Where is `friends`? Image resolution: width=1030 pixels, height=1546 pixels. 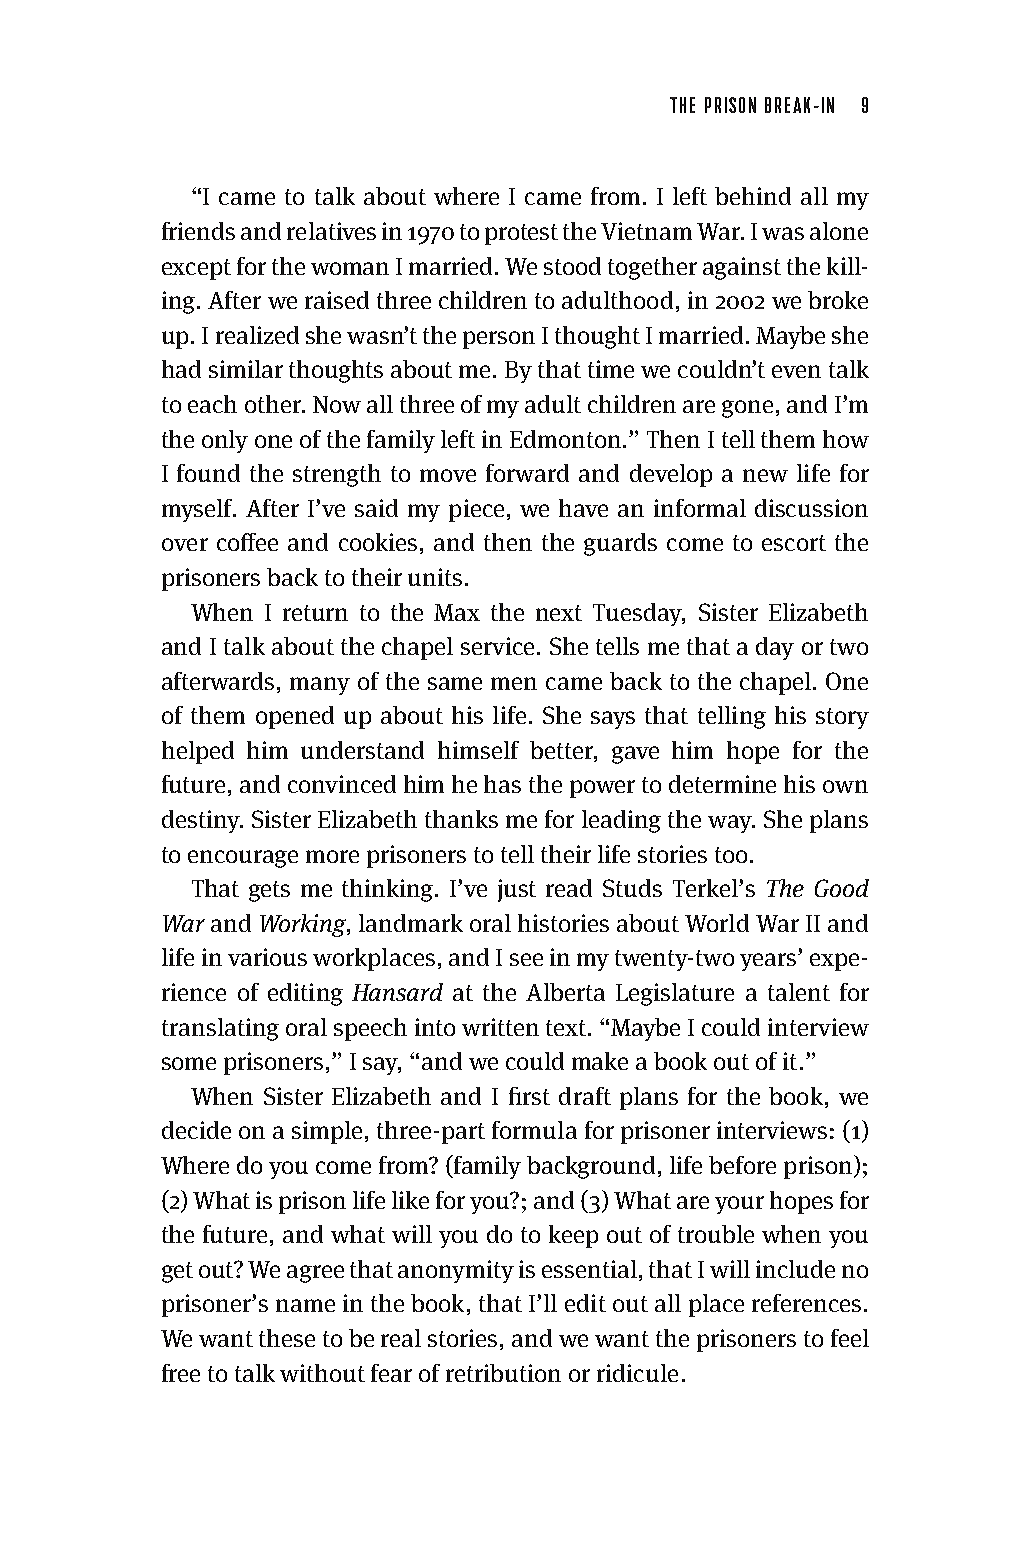 friends is located at coordinates (198, 231).
